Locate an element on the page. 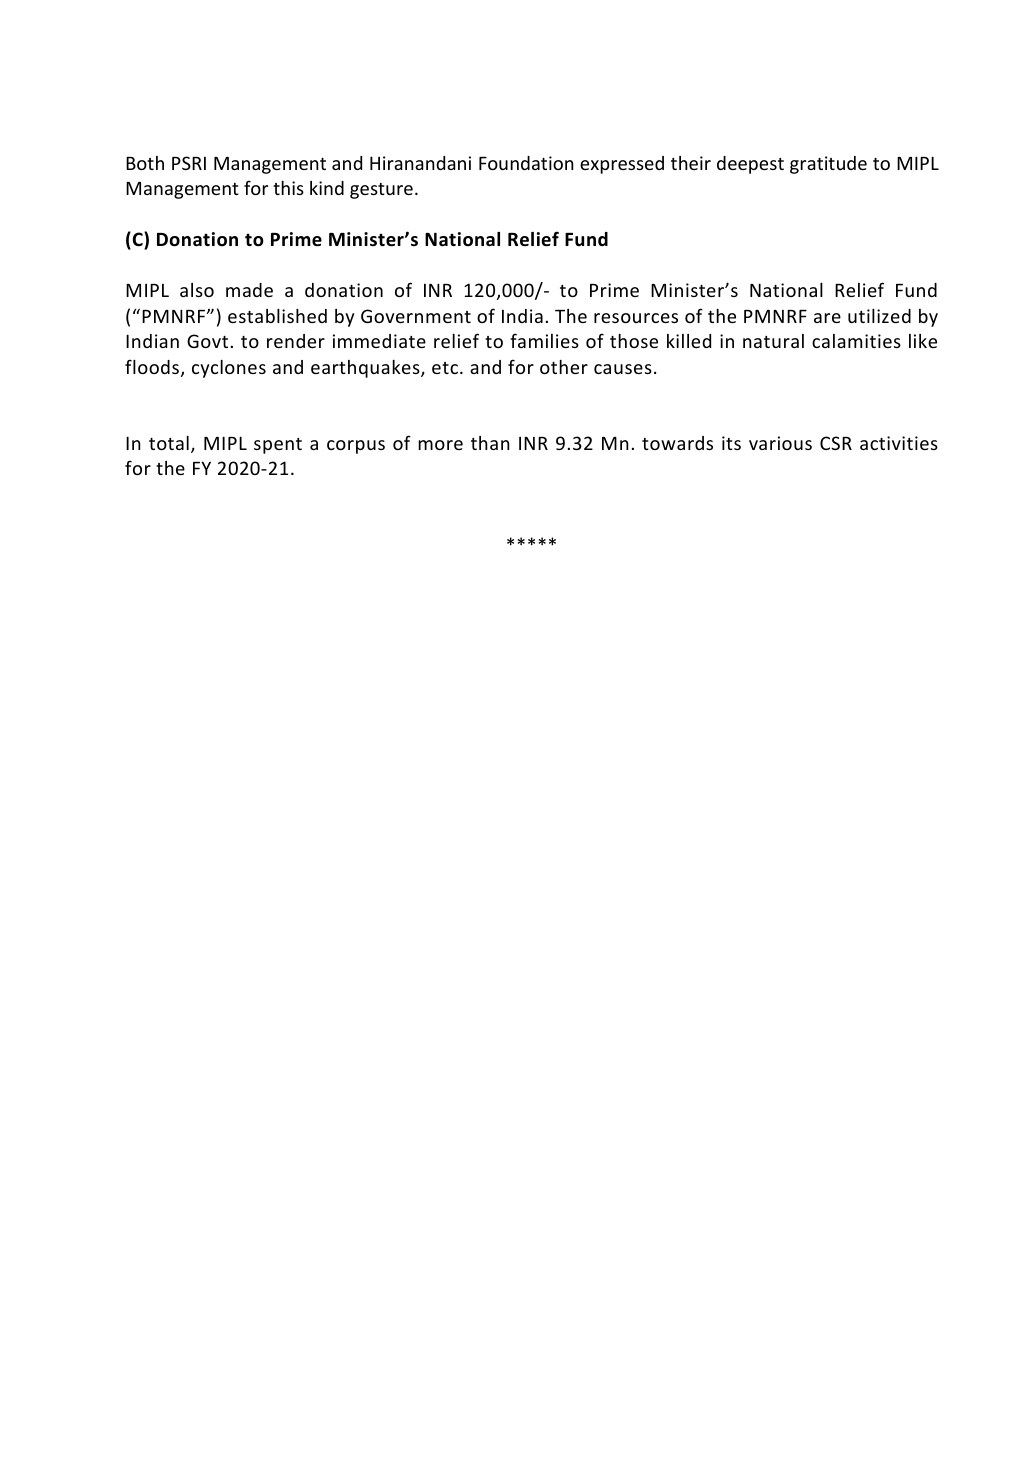 Image resolution: width=1035 pixels, height=1463 pixels. causes is located at coordinates (623, 369).
